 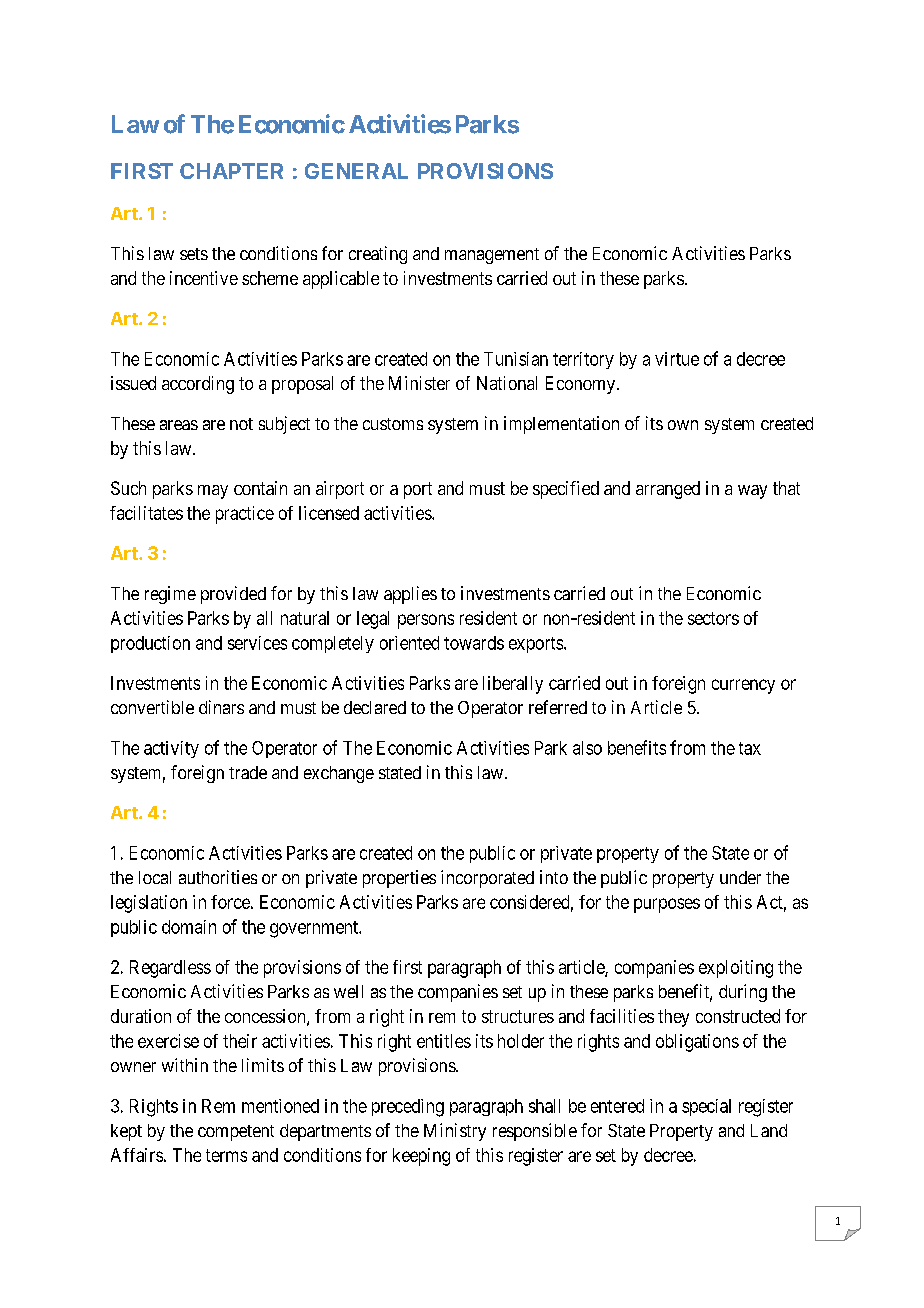 What do you see at coordinates (231, 171) in the page?
I see `CHAPTER` at bounding box center [231, 171].
